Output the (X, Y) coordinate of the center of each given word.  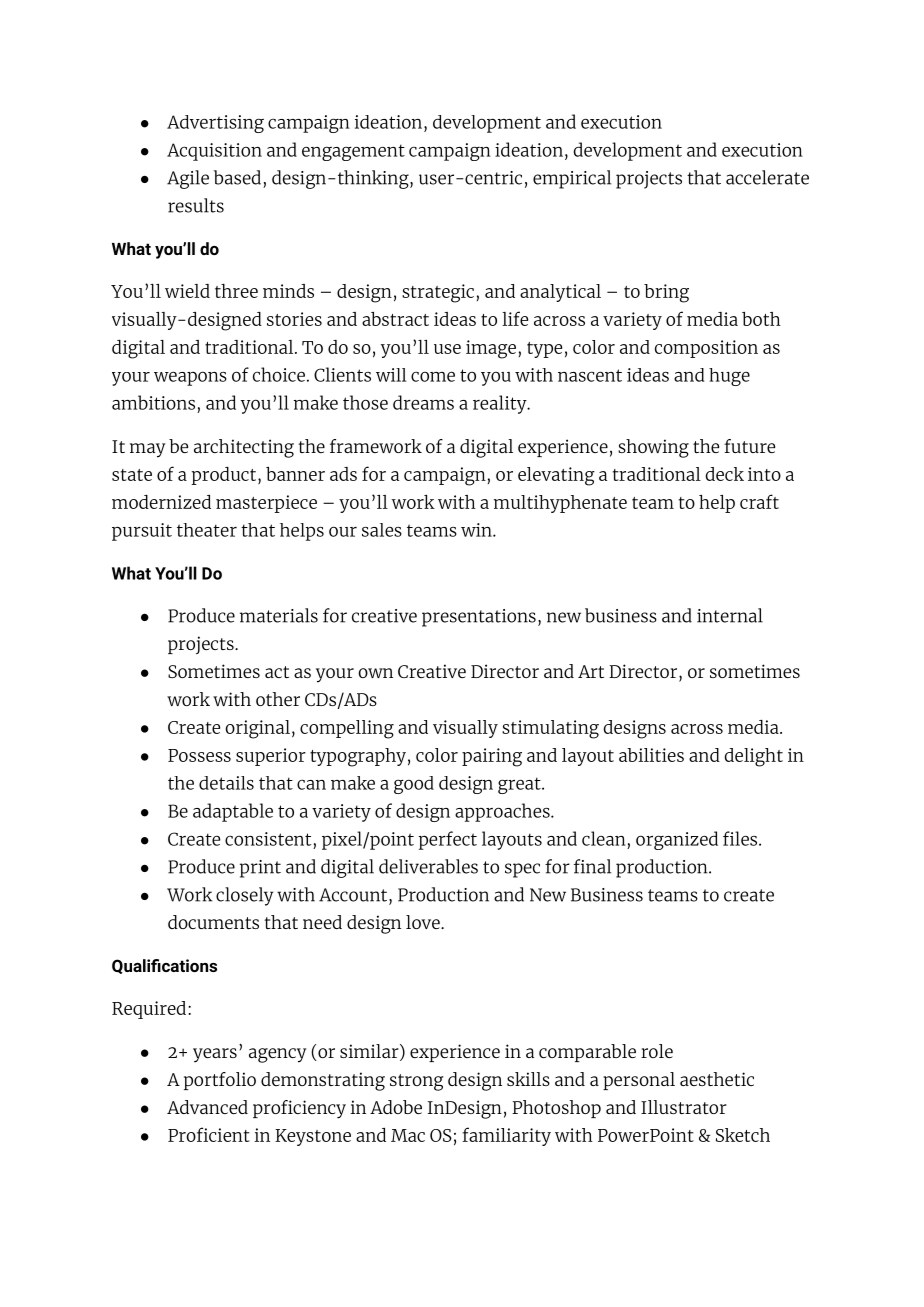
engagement (353, 152)
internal (730, 615)
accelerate (767, 177)
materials (279, 615)
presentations (479, 618)
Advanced (207, 1107)
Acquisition (214, 152)
